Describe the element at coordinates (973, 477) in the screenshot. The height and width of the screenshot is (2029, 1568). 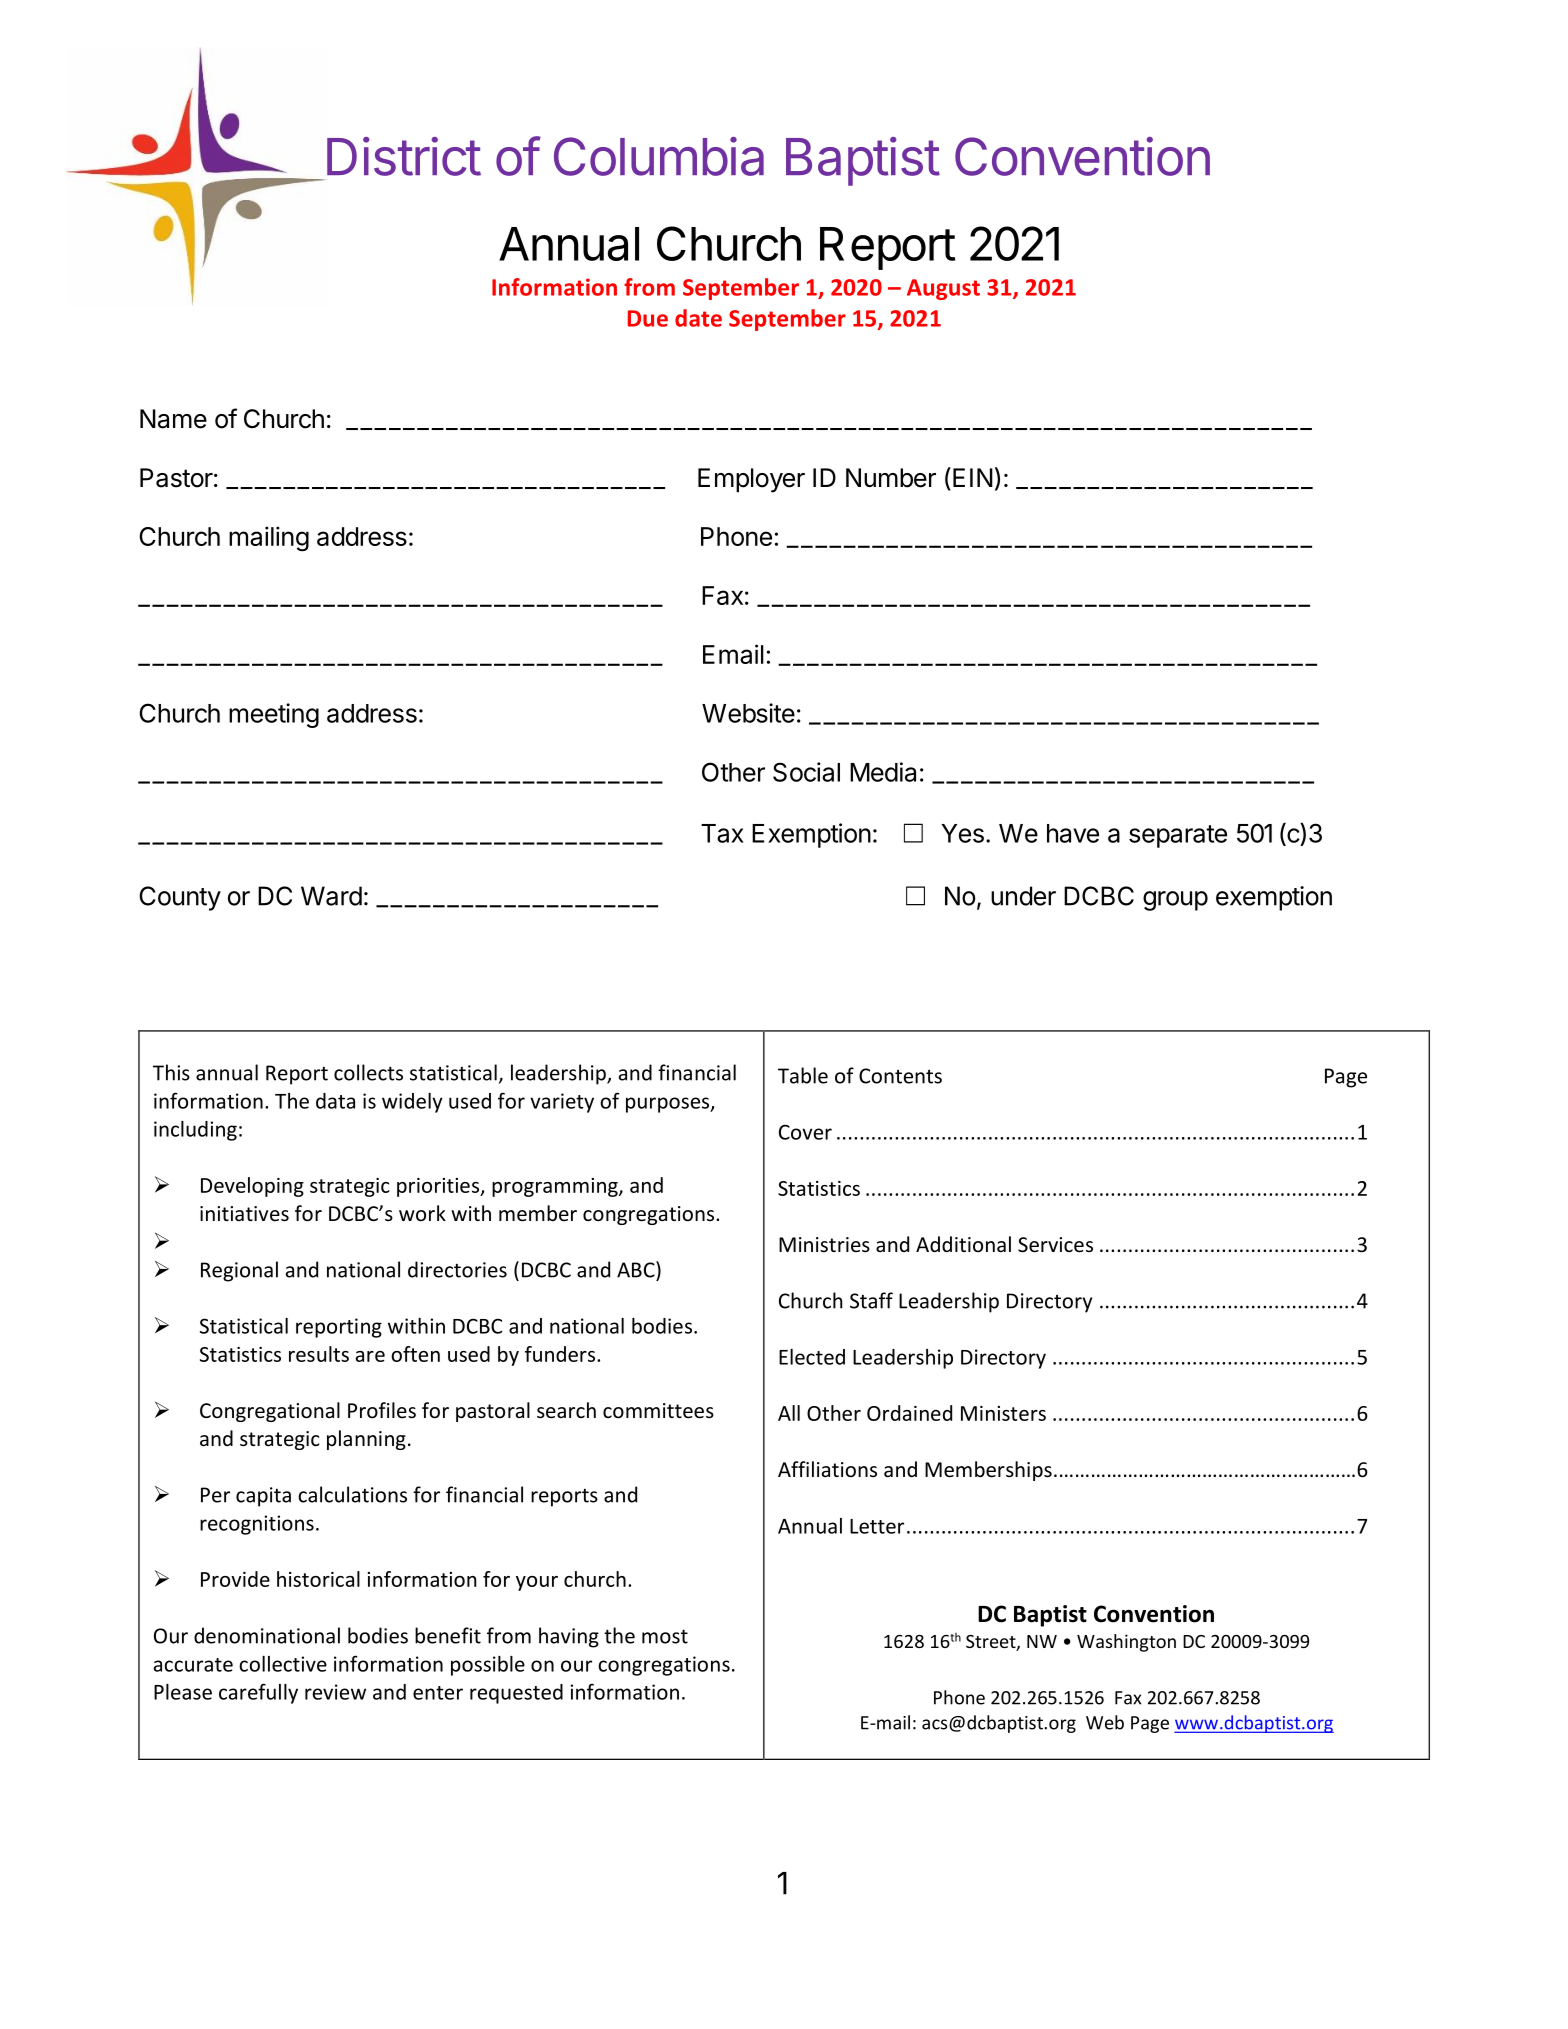
I see `EIN` at that location.
